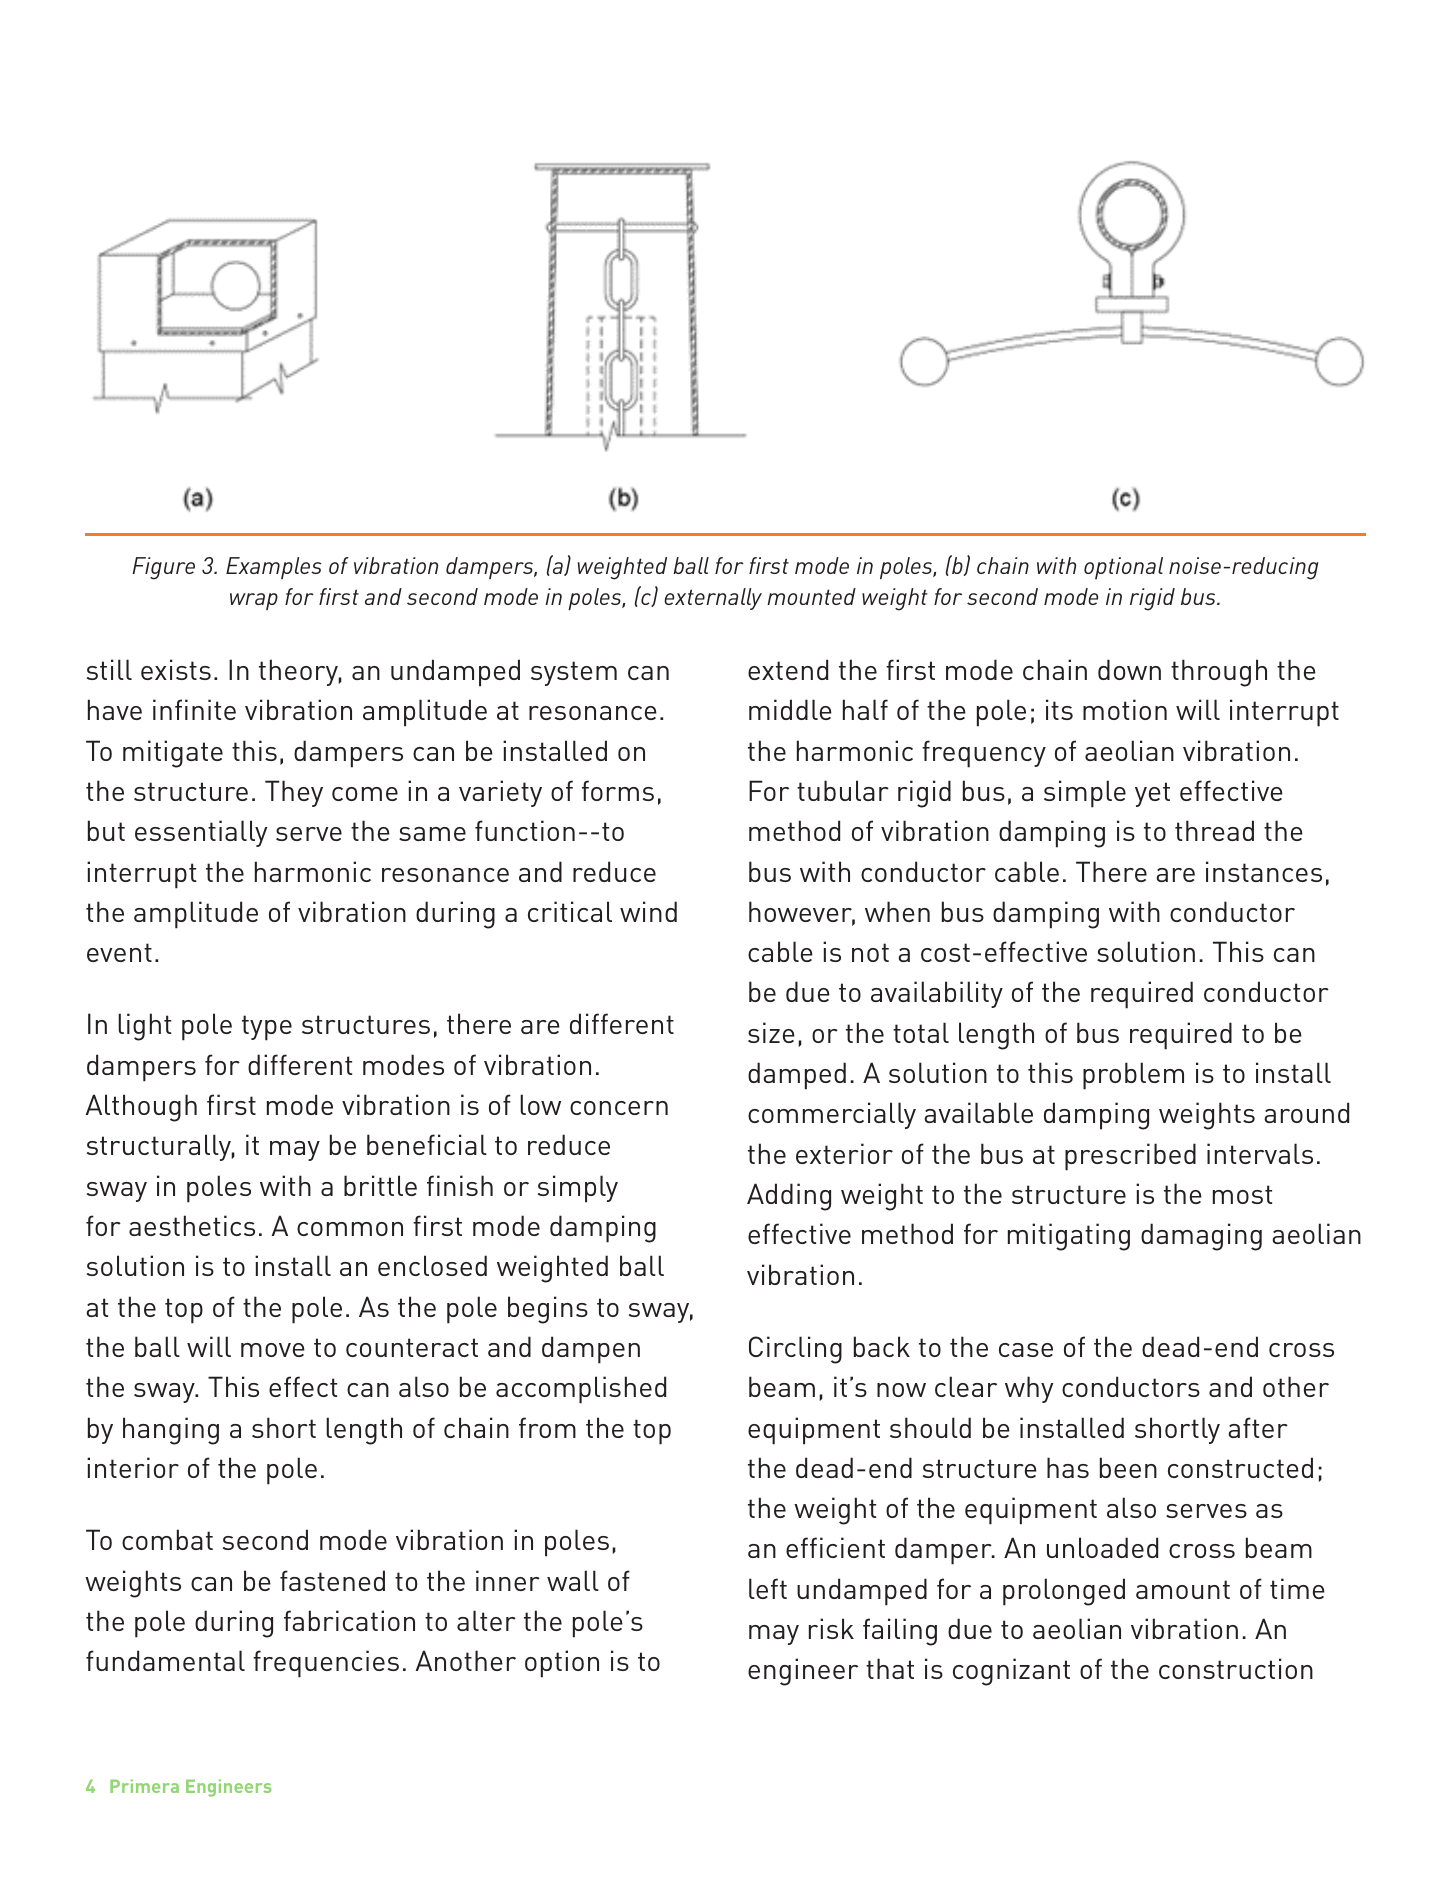 Image resolution: width=1451 pixels, height=1878 pixels. I want to click on down, so click(1129, 669).
